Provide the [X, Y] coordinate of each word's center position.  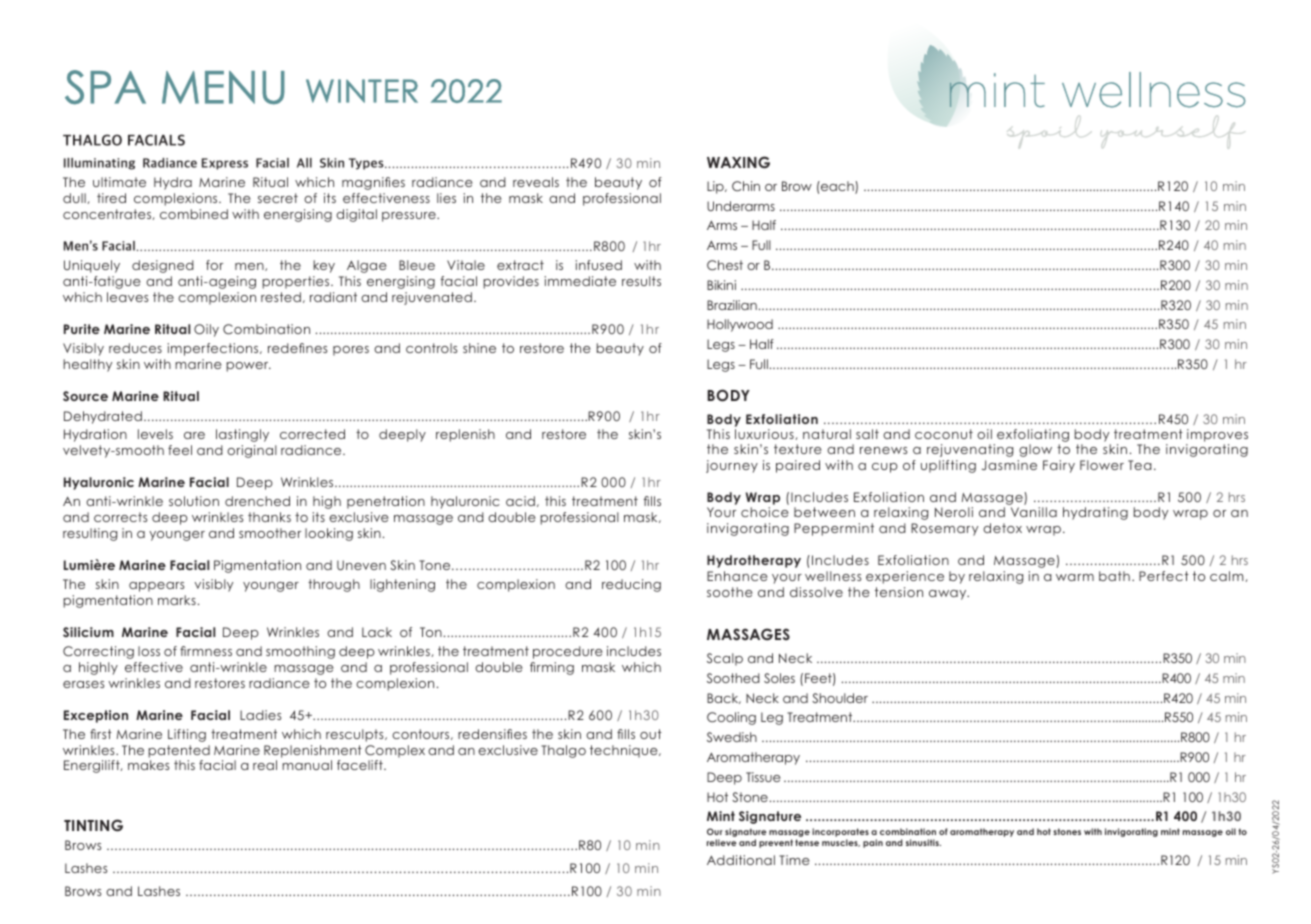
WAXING [738, 162]
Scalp [725, 659]
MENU [223, 88]
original [252, 451]
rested [281, 297]
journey [732, 466]
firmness [206, 651]
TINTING [93, 825]
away [949, 595]
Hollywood [740, 325]
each [837, 187]
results [641, 281]
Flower [1102, 465]
